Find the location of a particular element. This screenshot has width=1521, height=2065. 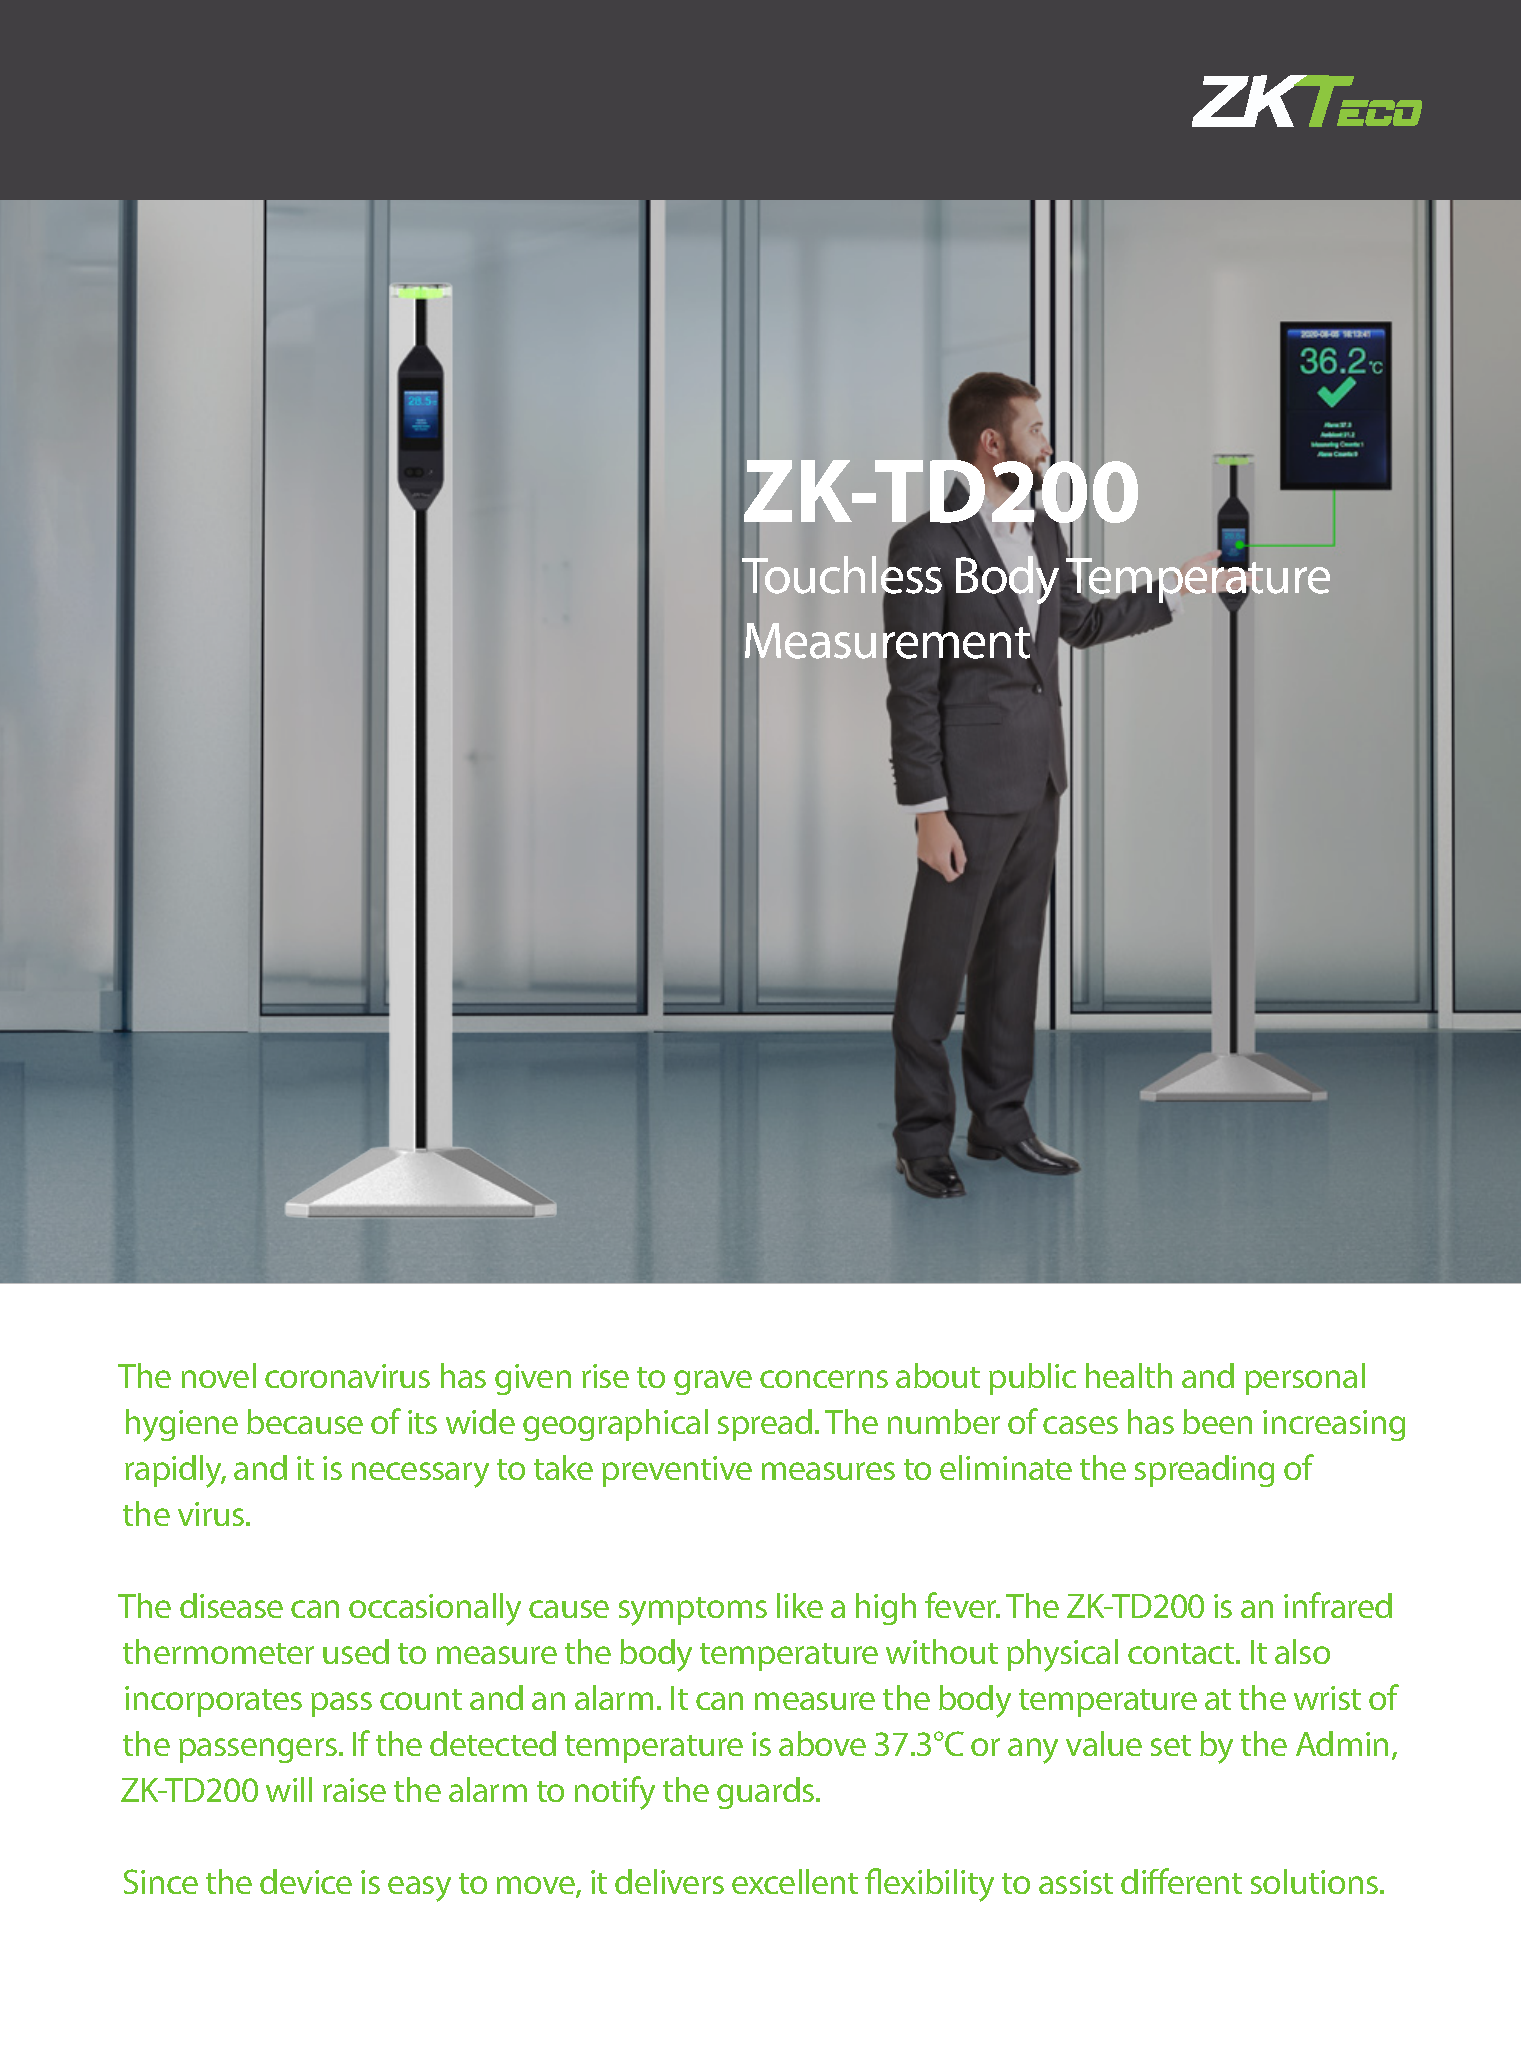

also is located at coordinates (1302, 1651).
